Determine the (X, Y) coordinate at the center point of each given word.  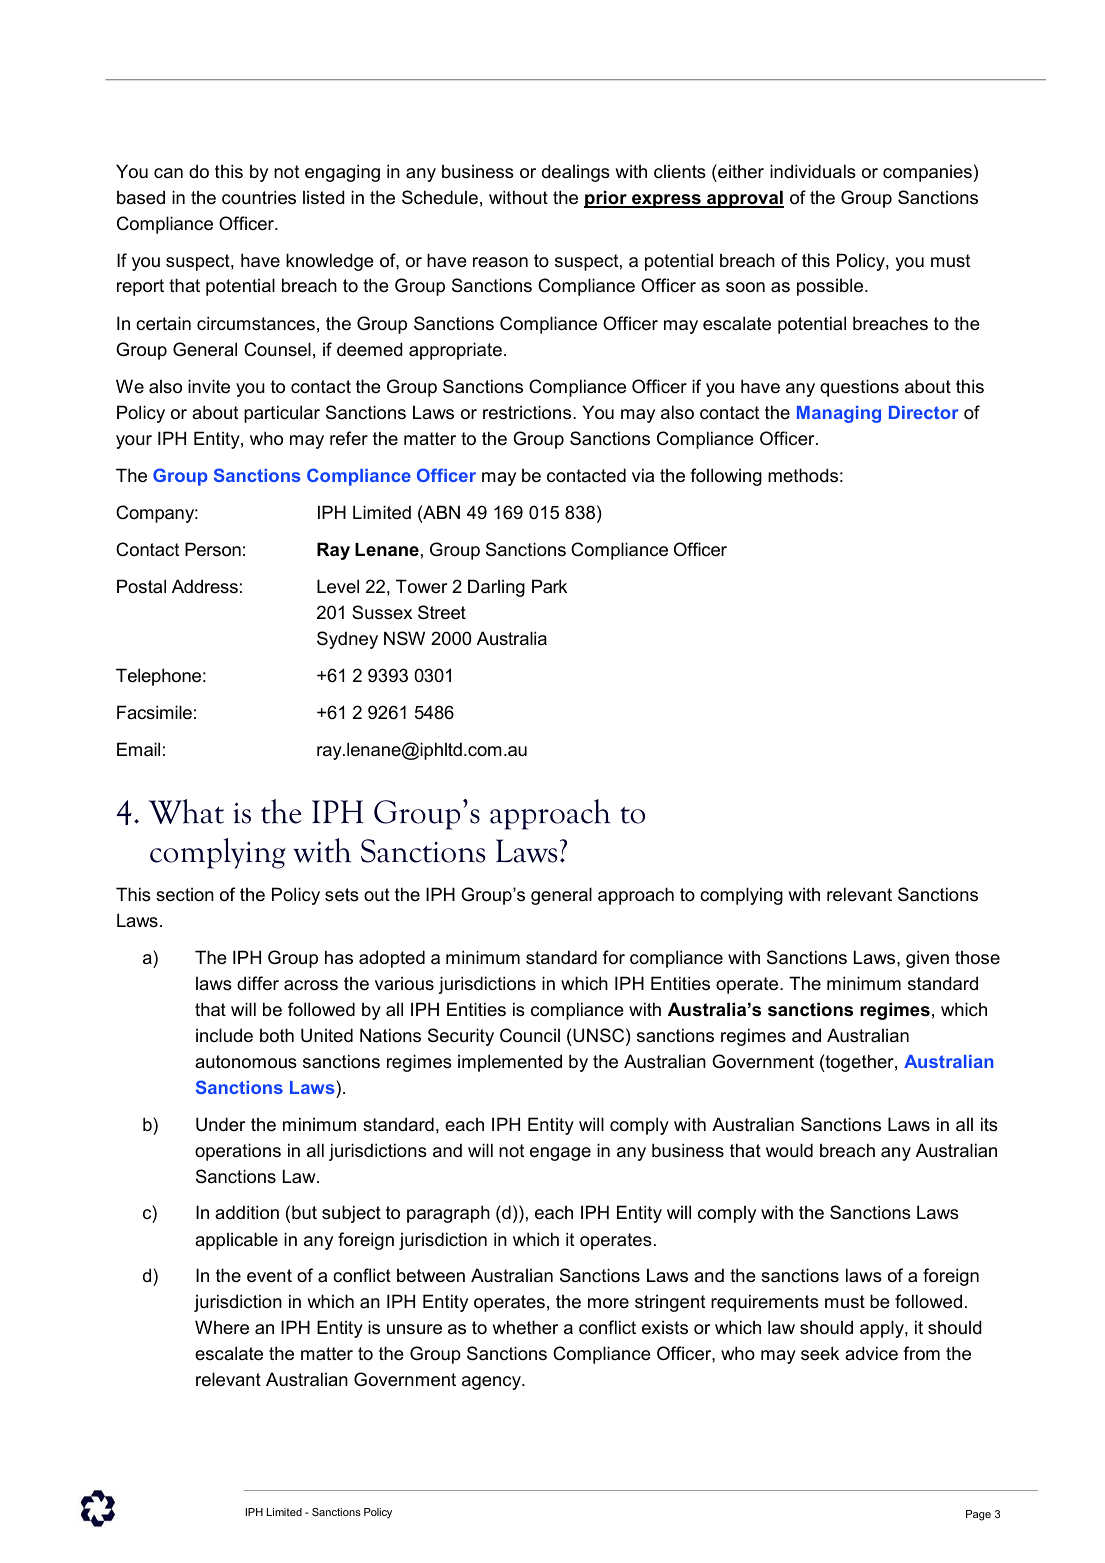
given (927, 959)
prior (606, 199)
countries (259, 197)
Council (530, 1035)
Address (205, 586)
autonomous (246, 1062)
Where (222, 1327)
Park (549, 586)
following (726, 477)
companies (927, 173)
